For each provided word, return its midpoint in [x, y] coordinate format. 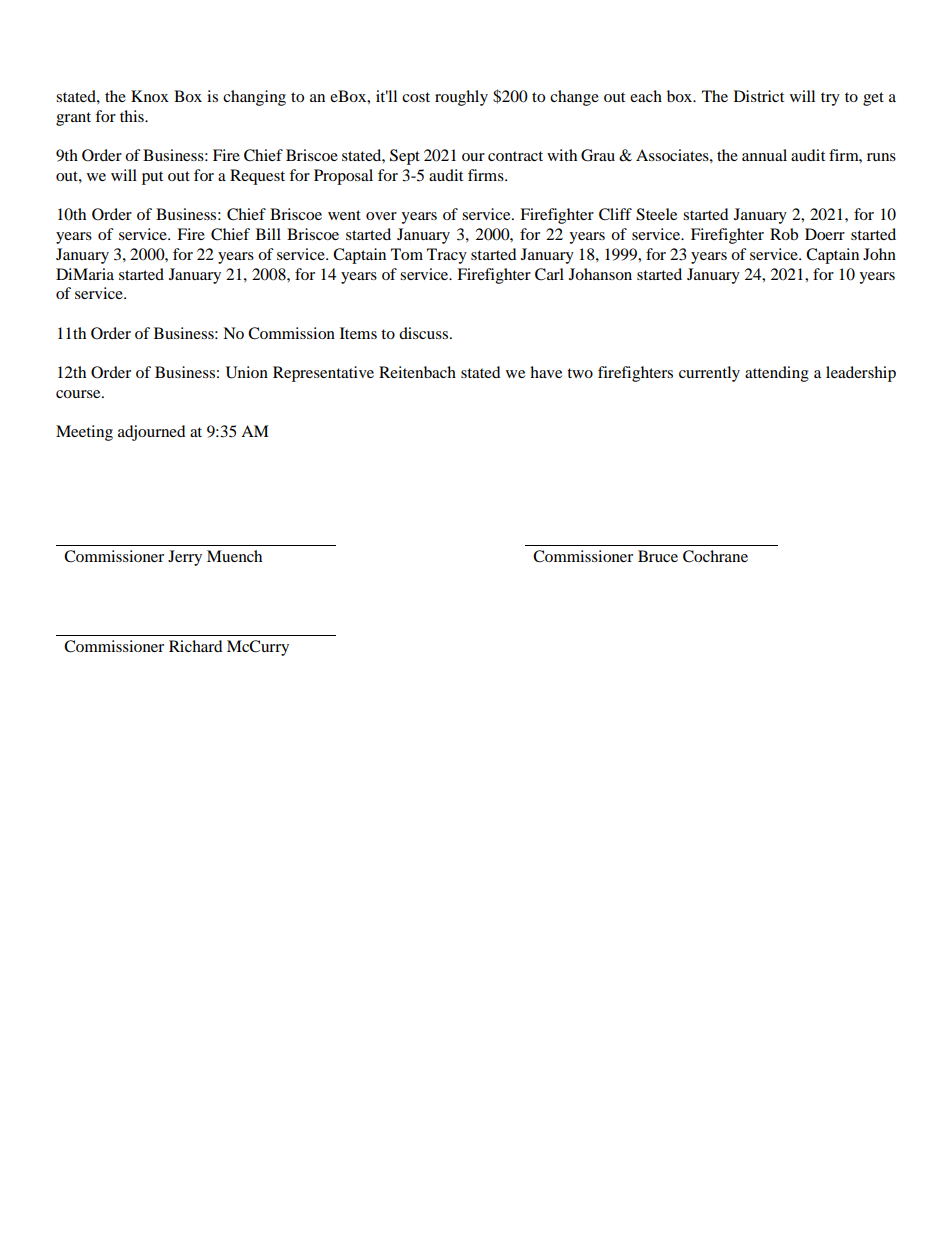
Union [247, 372]
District [759, 96]
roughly [461, 98]
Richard [196, 646]
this [133, 116]
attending [777, 374]
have [546, 372]
